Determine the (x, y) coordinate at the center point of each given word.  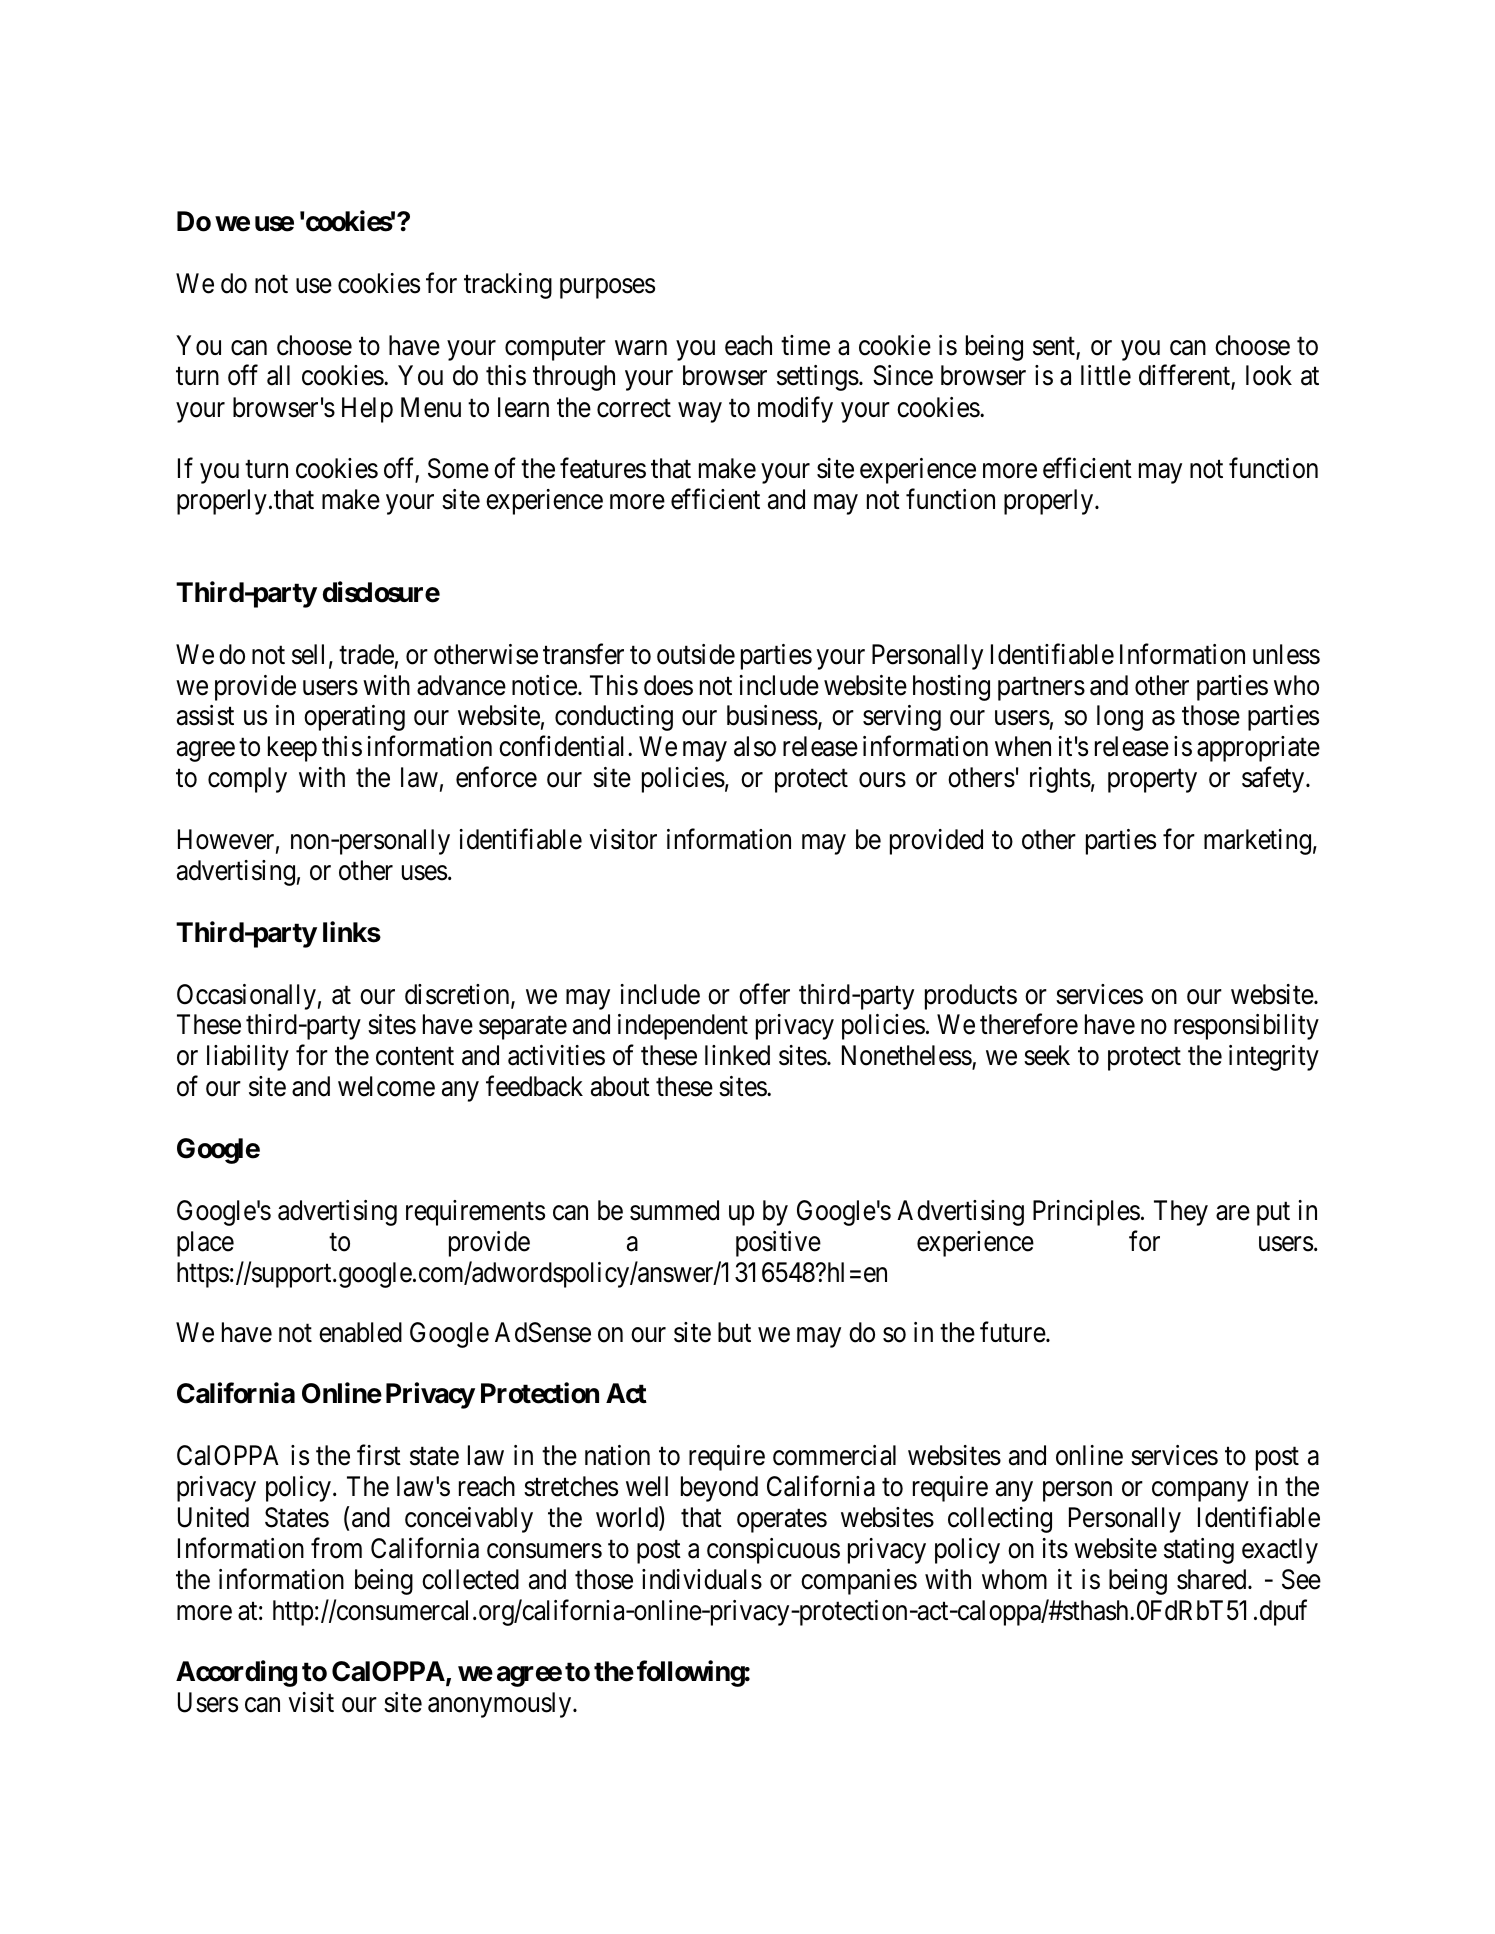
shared (1213, 1579)
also (755, 746)
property (1152, 781)
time (805, 345)
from (336, 1548)
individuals (702, 1579)
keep (292, 749)
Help (367, 410)
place (205, 1244)
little (1106, 375)
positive (778, 1244)
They (1181, 1213)
